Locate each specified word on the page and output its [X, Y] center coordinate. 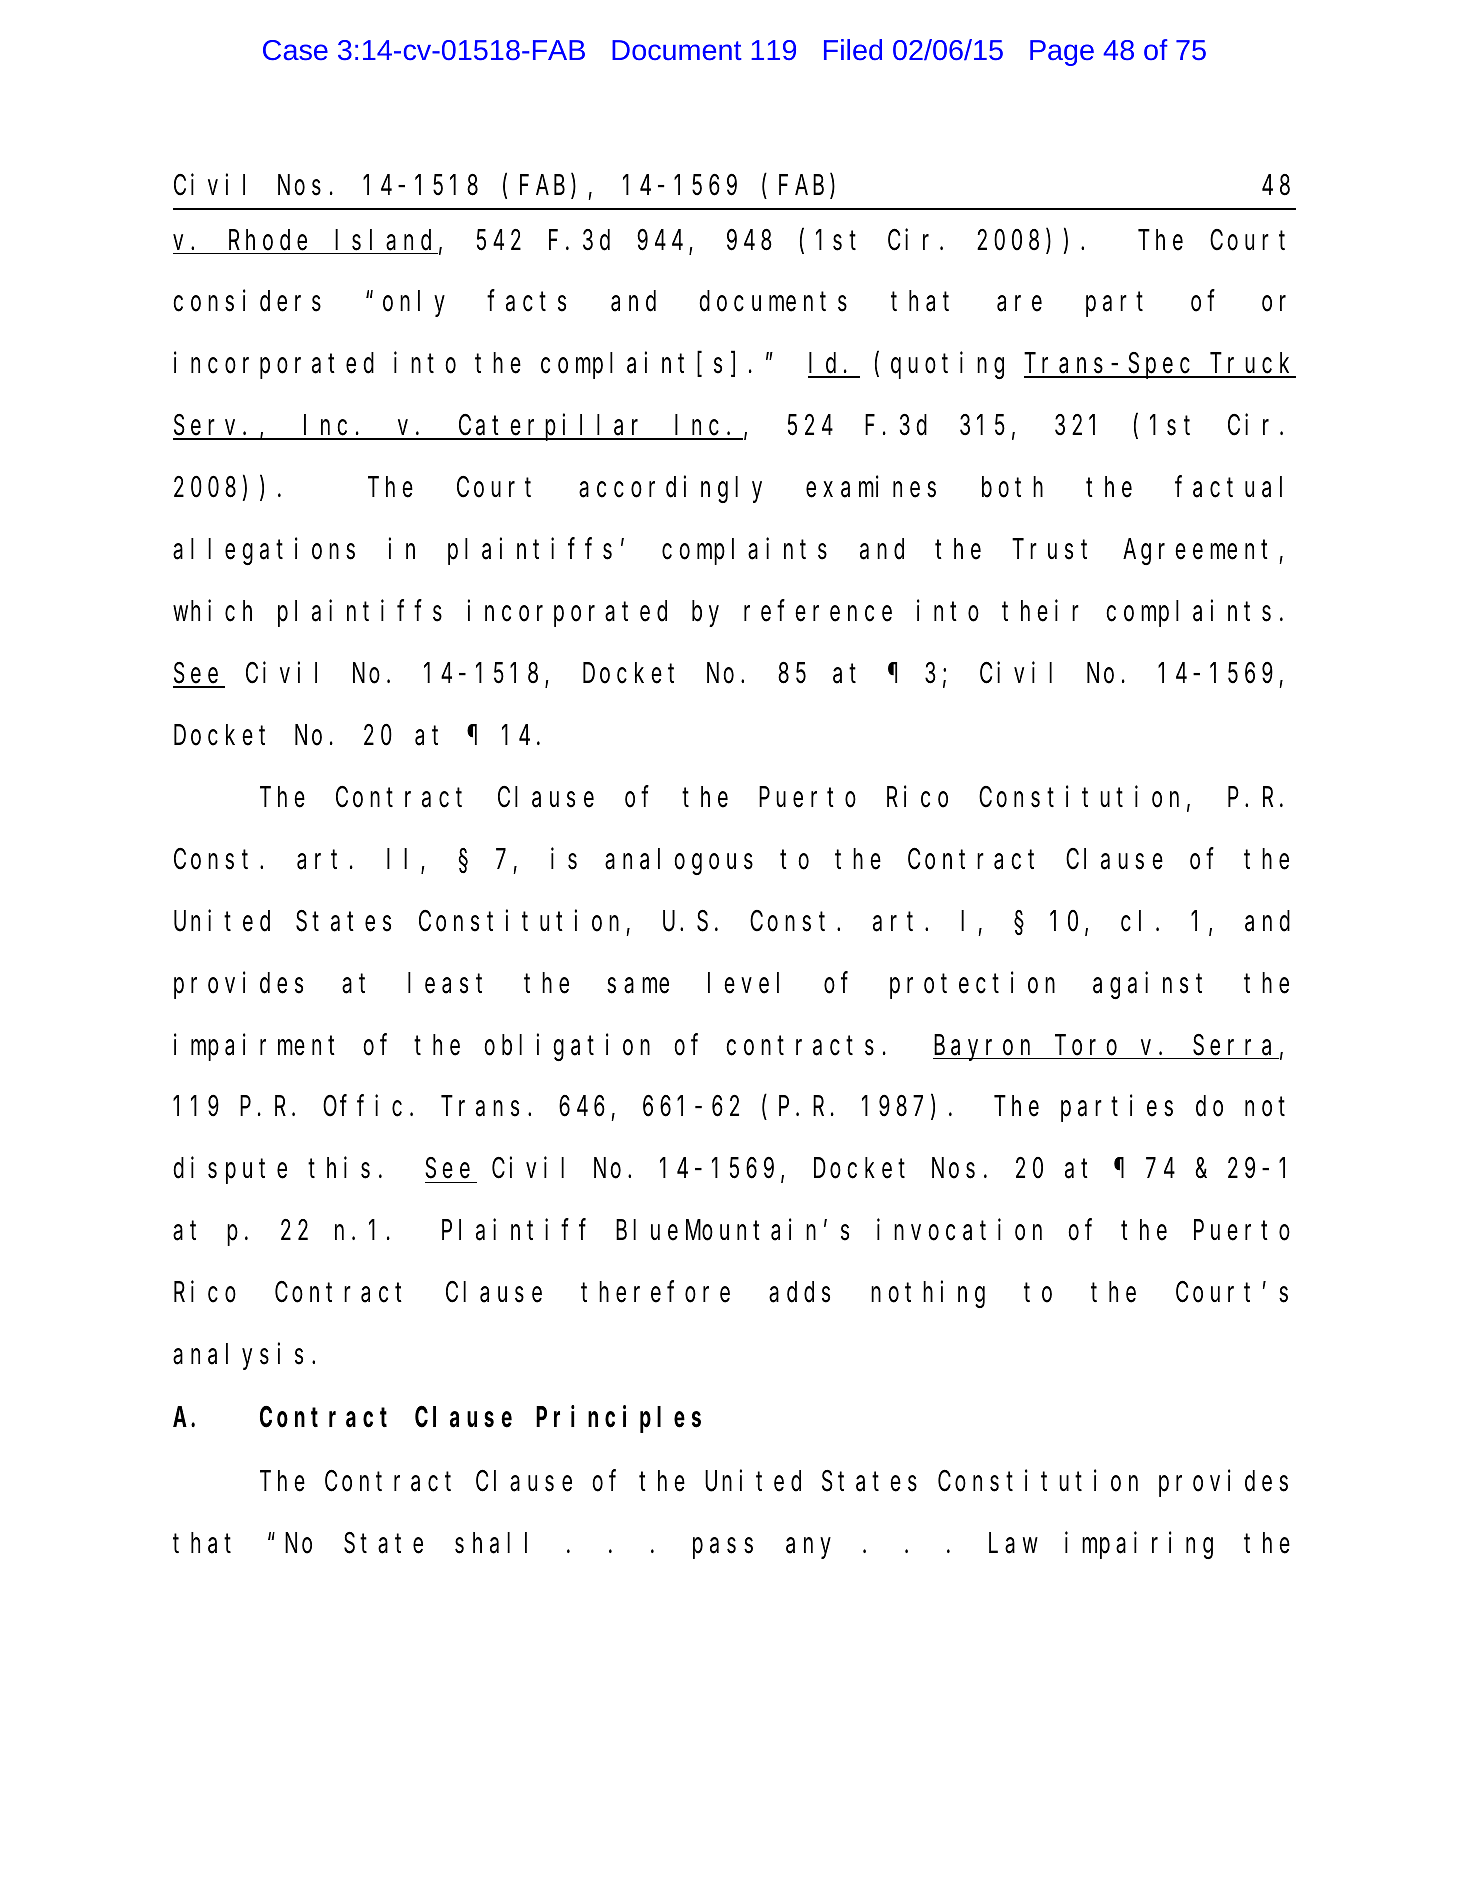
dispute [230, 1171]
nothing [928, 1294]
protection [972, 985]
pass [723, 1549]
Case [295, 50]
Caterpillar [553, 427]
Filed [853, 49]
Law [1013, 1544]
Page [1062, 53]
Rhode [268, 240]
